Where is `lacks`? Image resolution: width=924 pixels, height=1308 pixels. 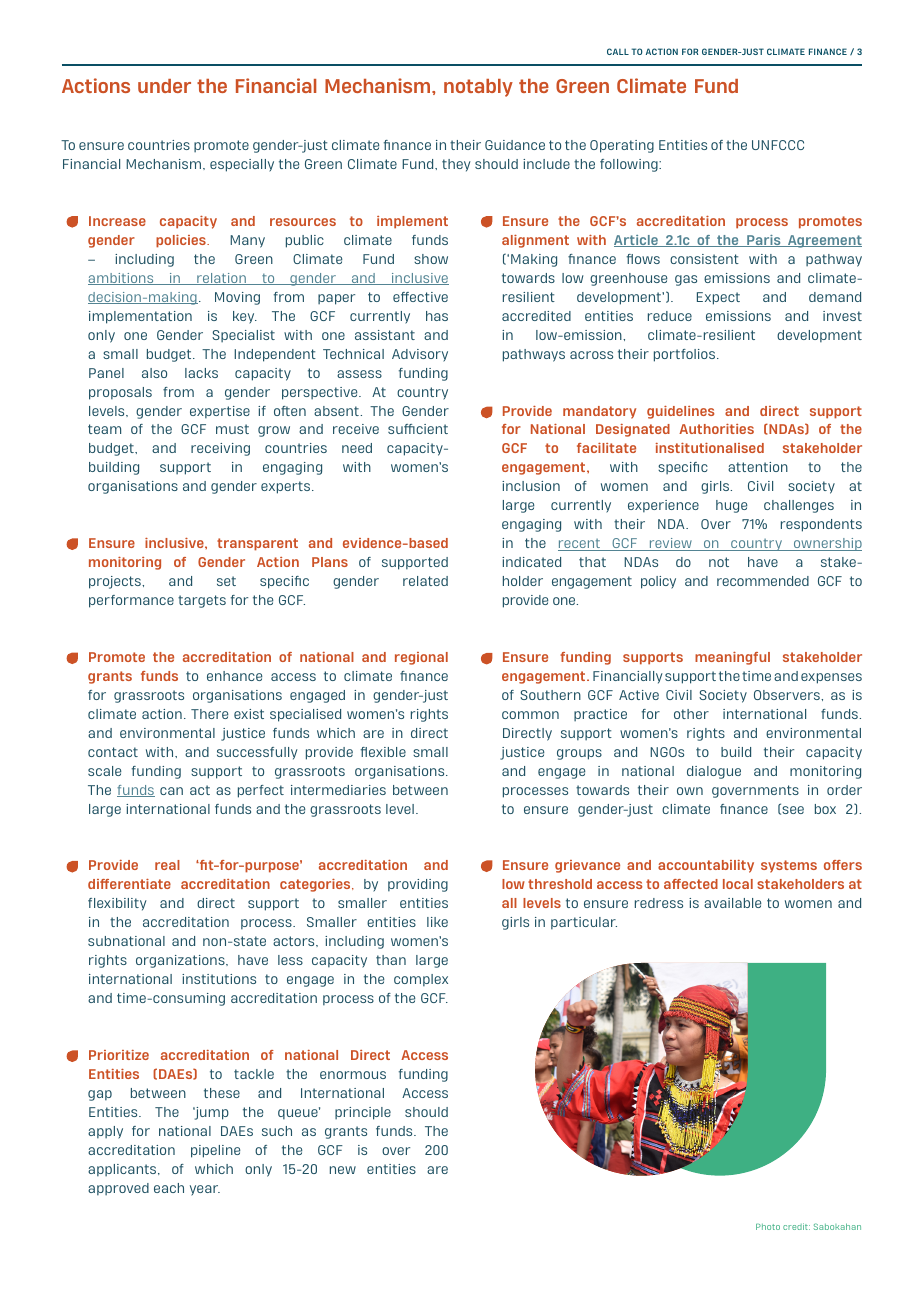 lacks is located at coordinates (201, 373).
